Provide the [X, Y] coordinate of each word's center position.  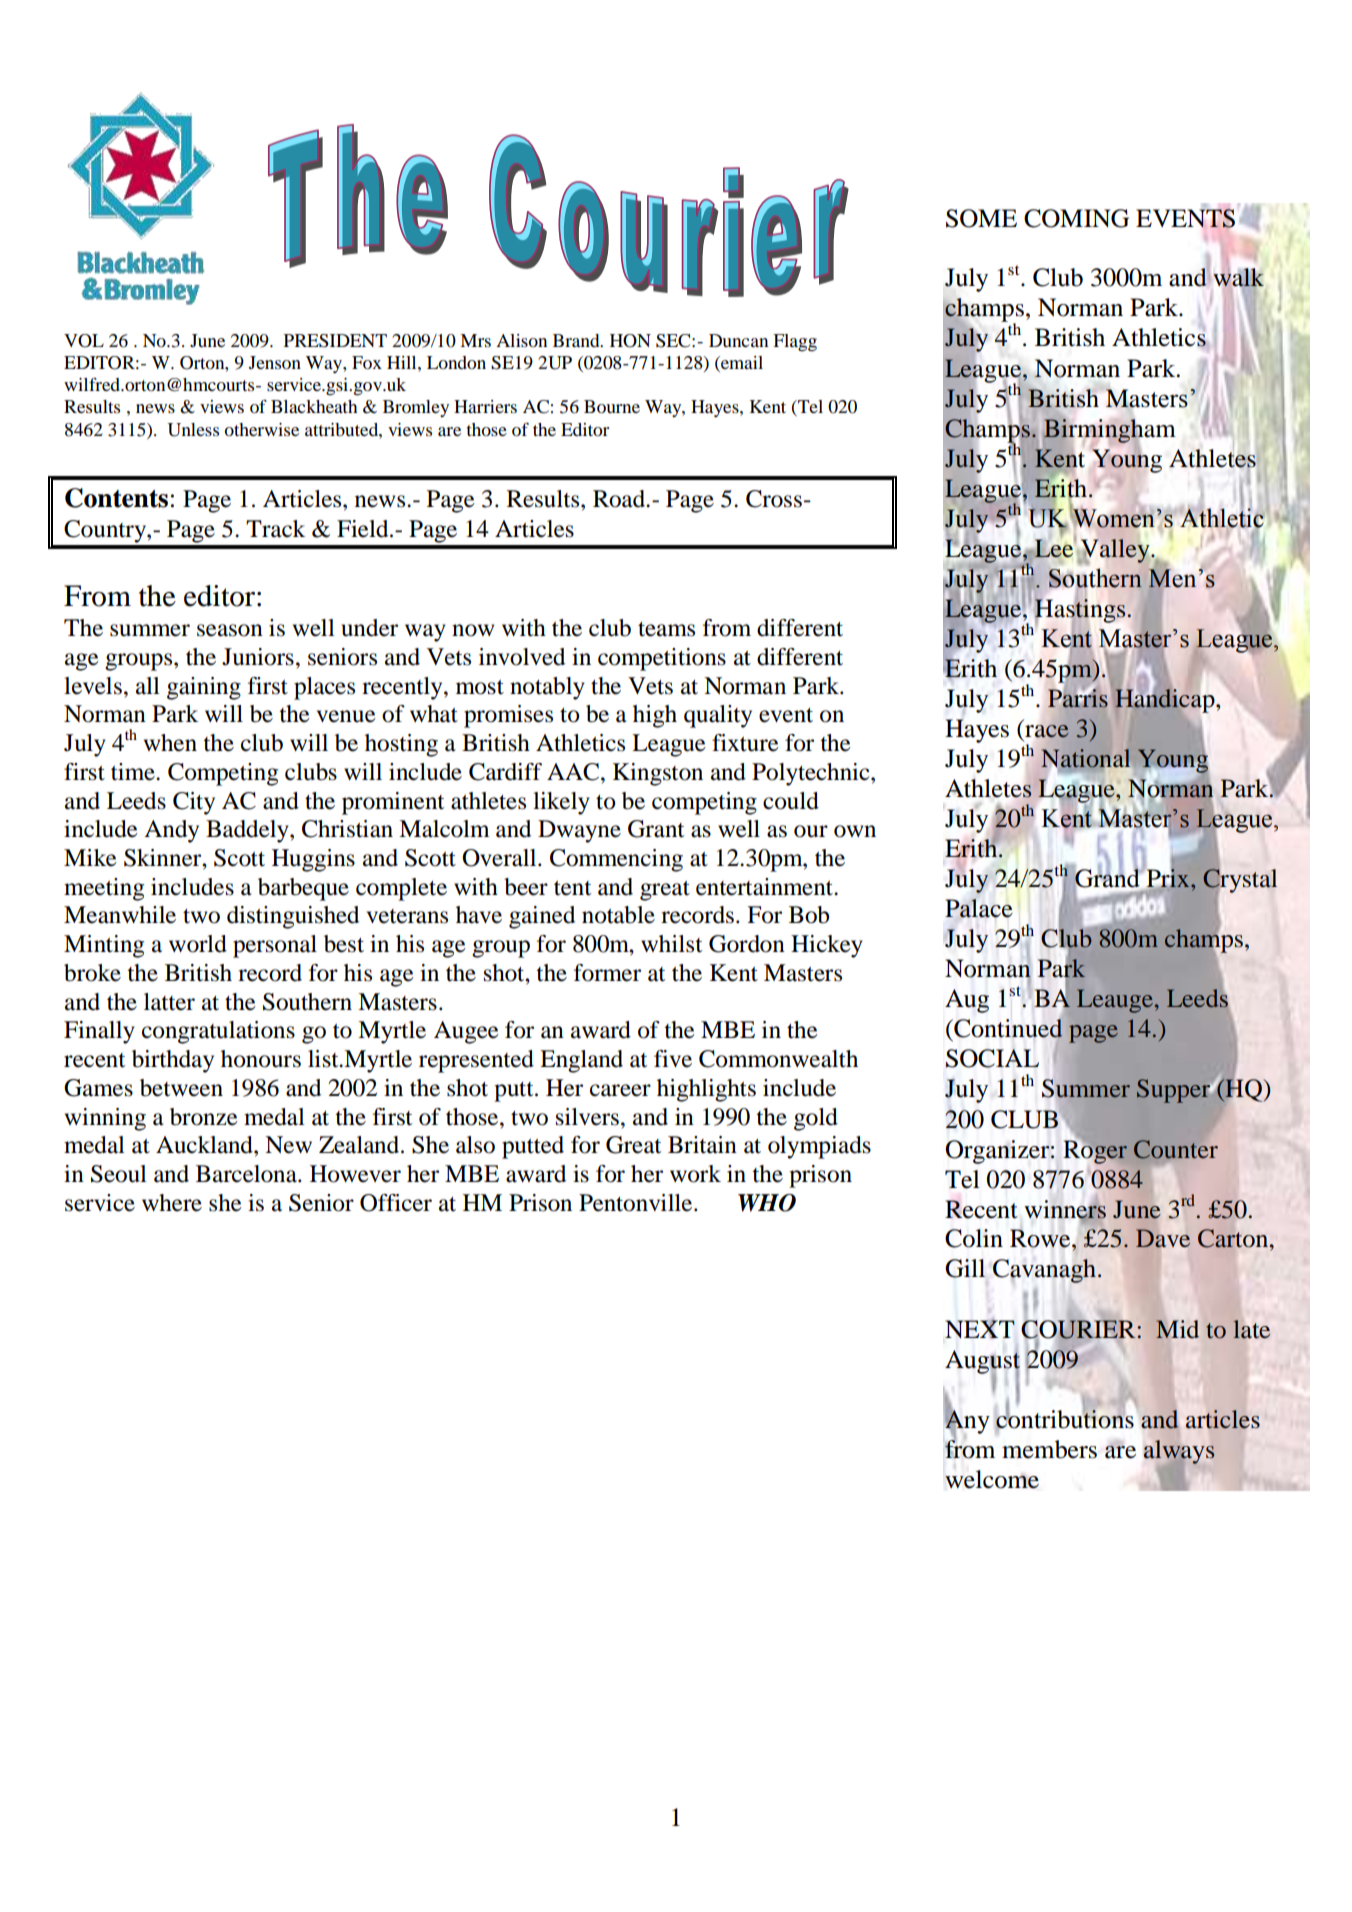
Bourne [612, 406]
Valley [1115, 551]
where [172, 1203]
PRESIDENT [335, 341]
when [170, 743]
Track [275, 529]
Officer [396, 1203]
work [695, 1174]
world [198, 944]
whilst [671, 944]
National [1085, 759]
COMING [1076, 218]
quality [718, 716]
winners [1065, 1208]
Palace [979, 908]
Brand [577, 340]
